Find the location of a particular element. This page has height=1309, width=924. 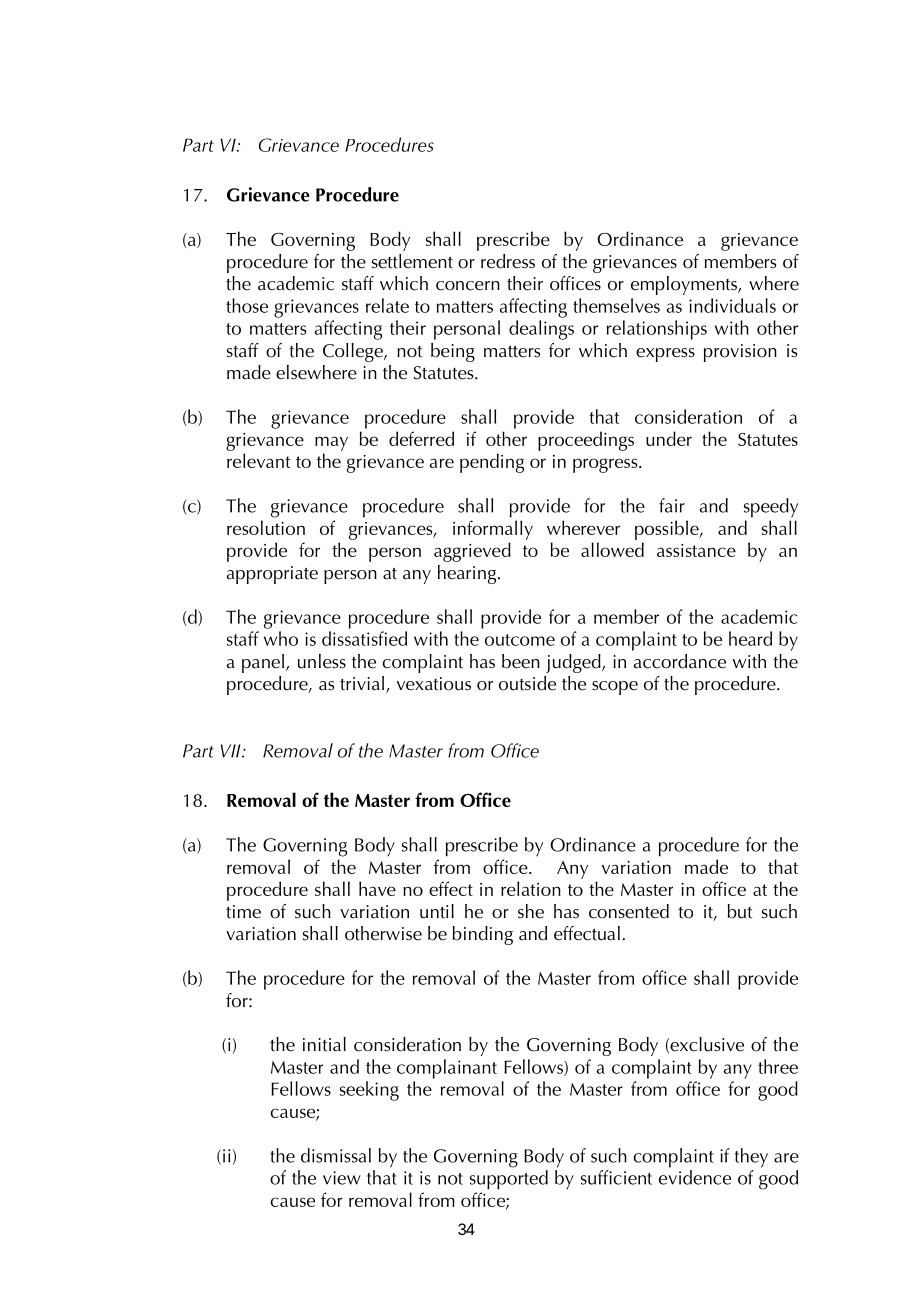

initial is located at coordinates (324, 1044).
